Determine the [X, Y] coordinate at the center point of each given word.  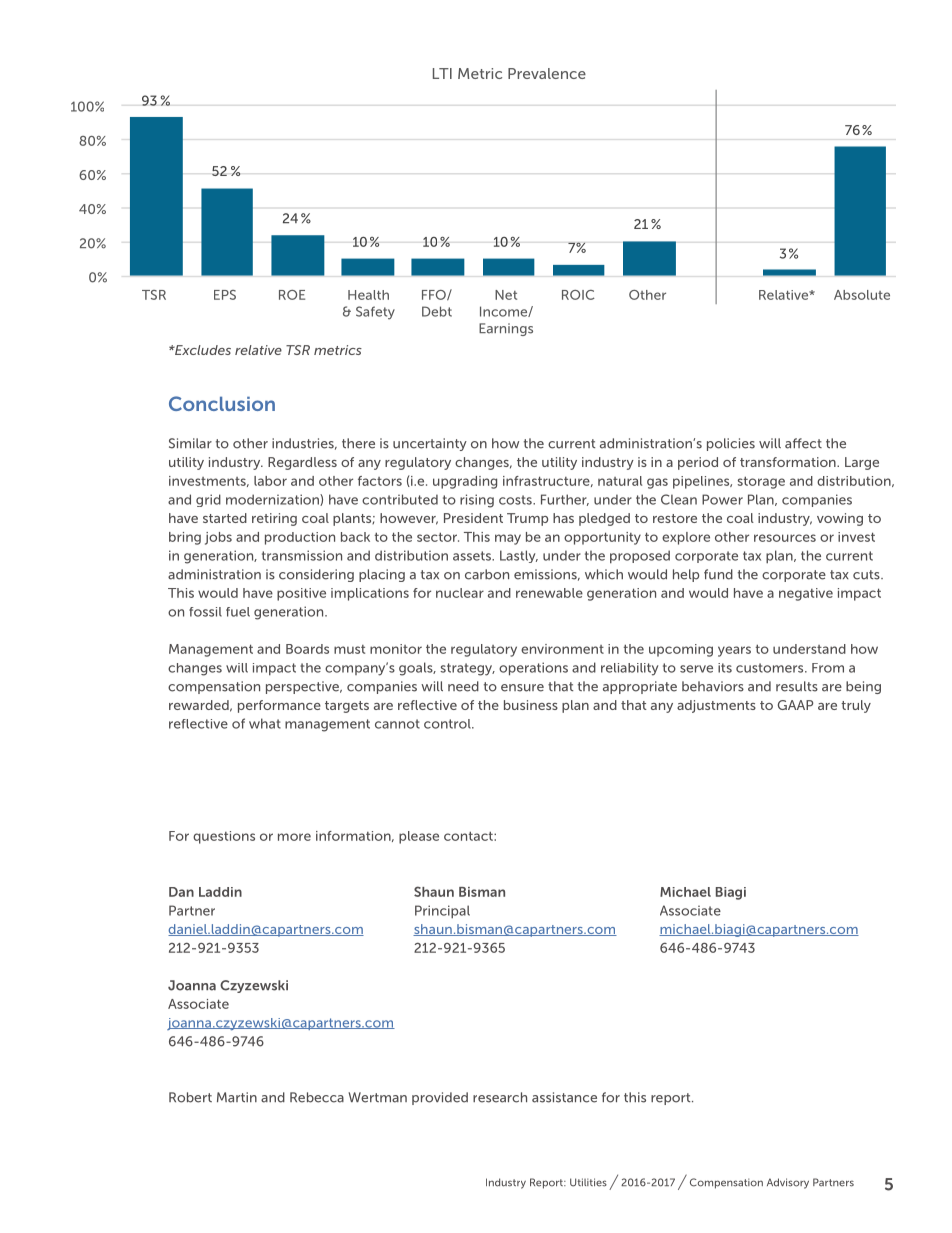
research [500, 1097]
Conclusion [222, 403]
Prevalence [547, 73]
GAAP [795, 705]
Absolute [862, 295]
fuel [238, 612]
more [294, 837]
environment [562, 649]
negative [806, 594]
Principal [442, 912]
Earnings [506, 329]
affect [803, 443]
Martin [237, 1097]
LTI [442, 73]
